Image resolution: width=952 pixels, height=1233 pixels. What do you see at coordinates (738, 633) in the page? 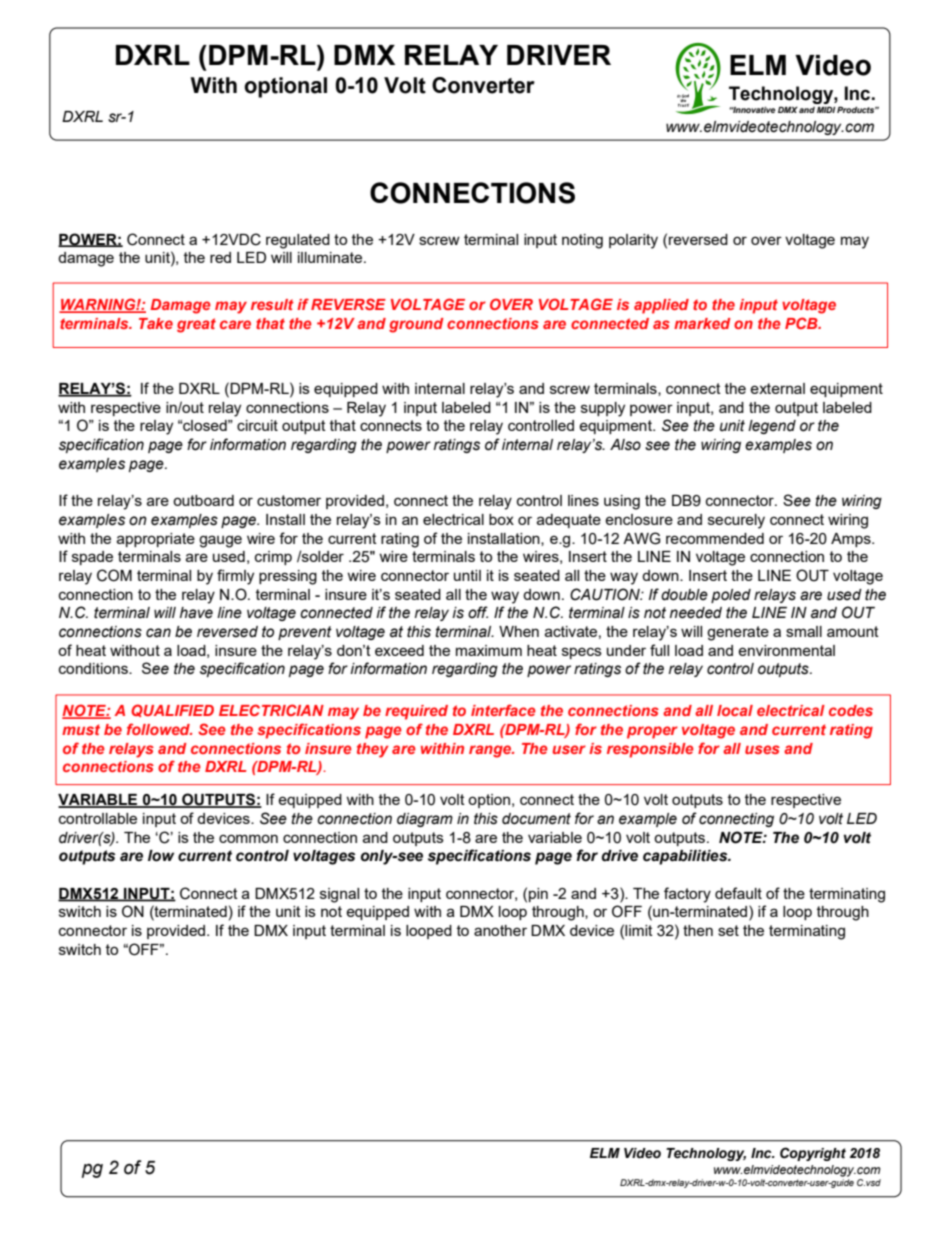
I see `generate` at bounding box center [738, 633].
